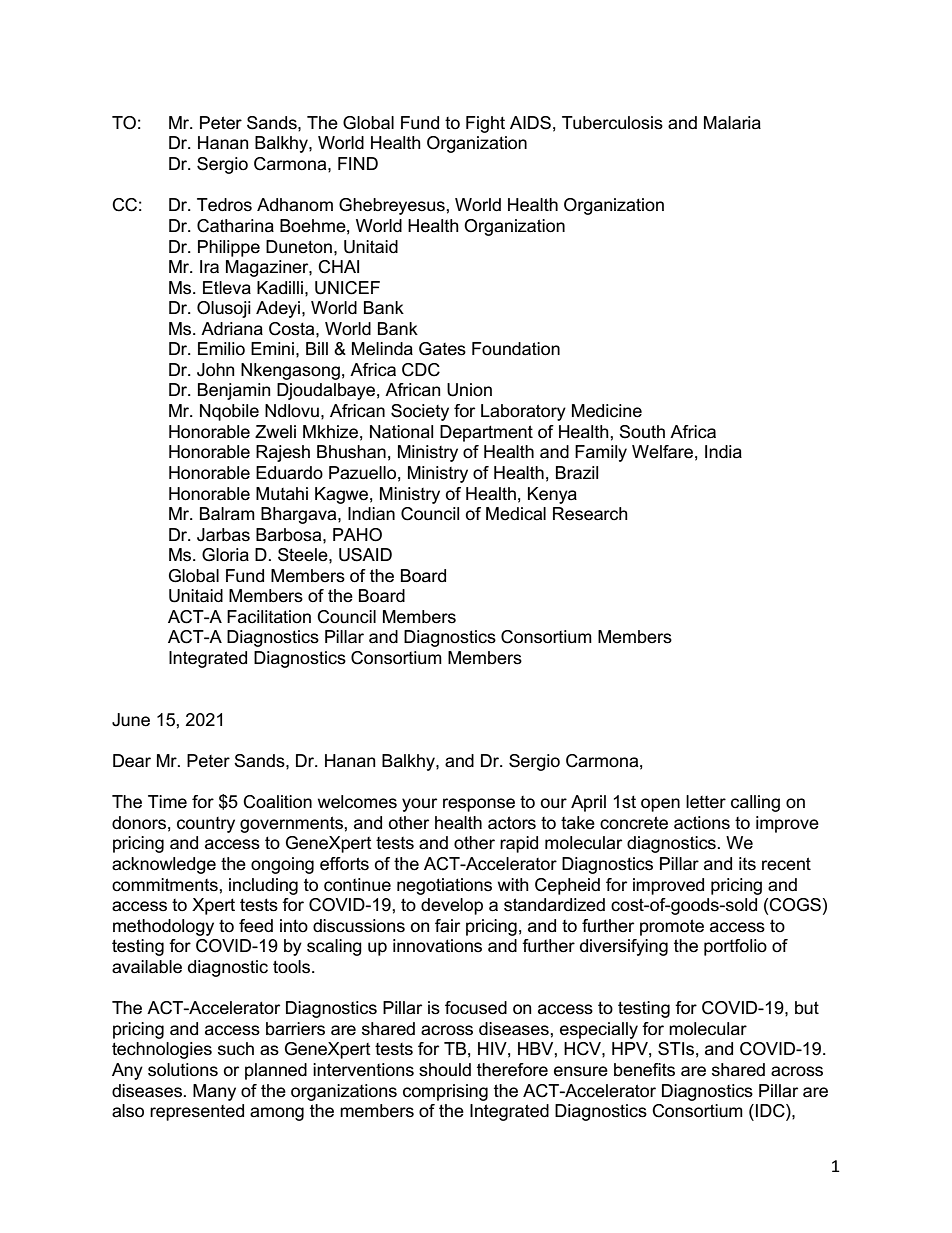  Describe the element at coordinates (445, 1092) in the screenshot. I see `comprising` at that location.
